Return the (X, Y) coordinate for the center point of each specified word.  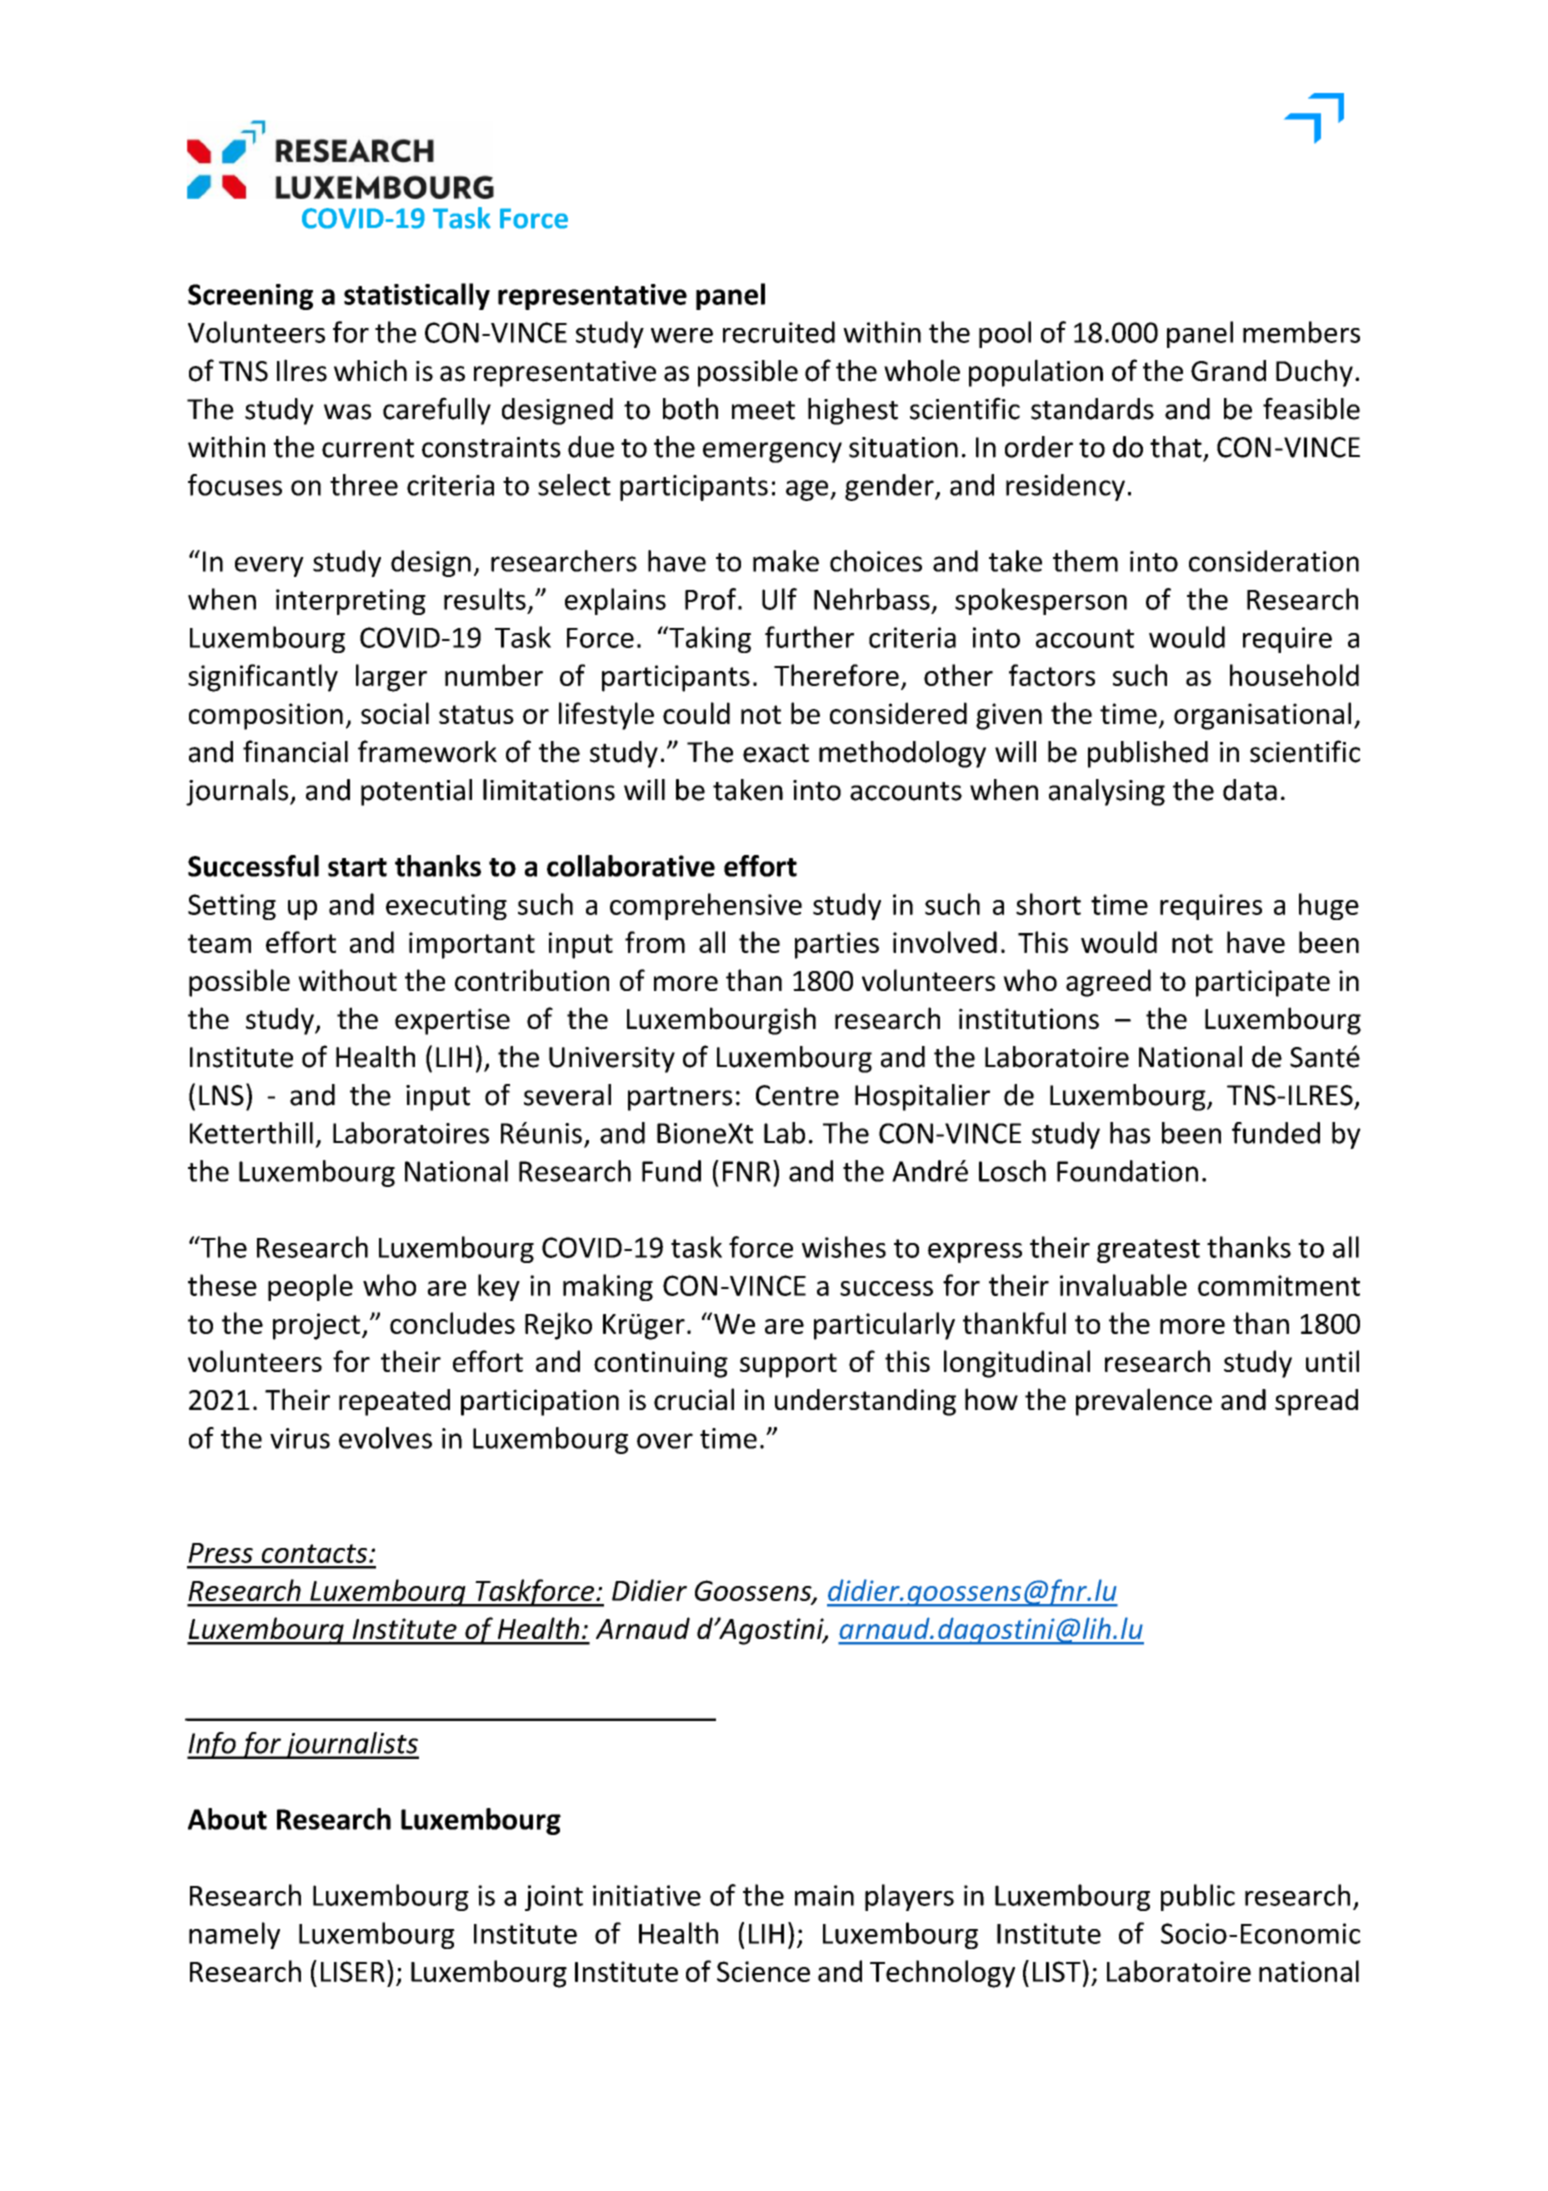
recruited (779, 332)
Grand (1228, 371)
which (370, 370)
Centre (797, 1095)
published (1148, 754)
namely (234, 1935)
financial (295, 751)
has (1130, 1133)
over (665, 1441)
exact (776, 753)
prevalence (1144, 1402)
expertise (452, 1021)
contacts (316, 1553)
